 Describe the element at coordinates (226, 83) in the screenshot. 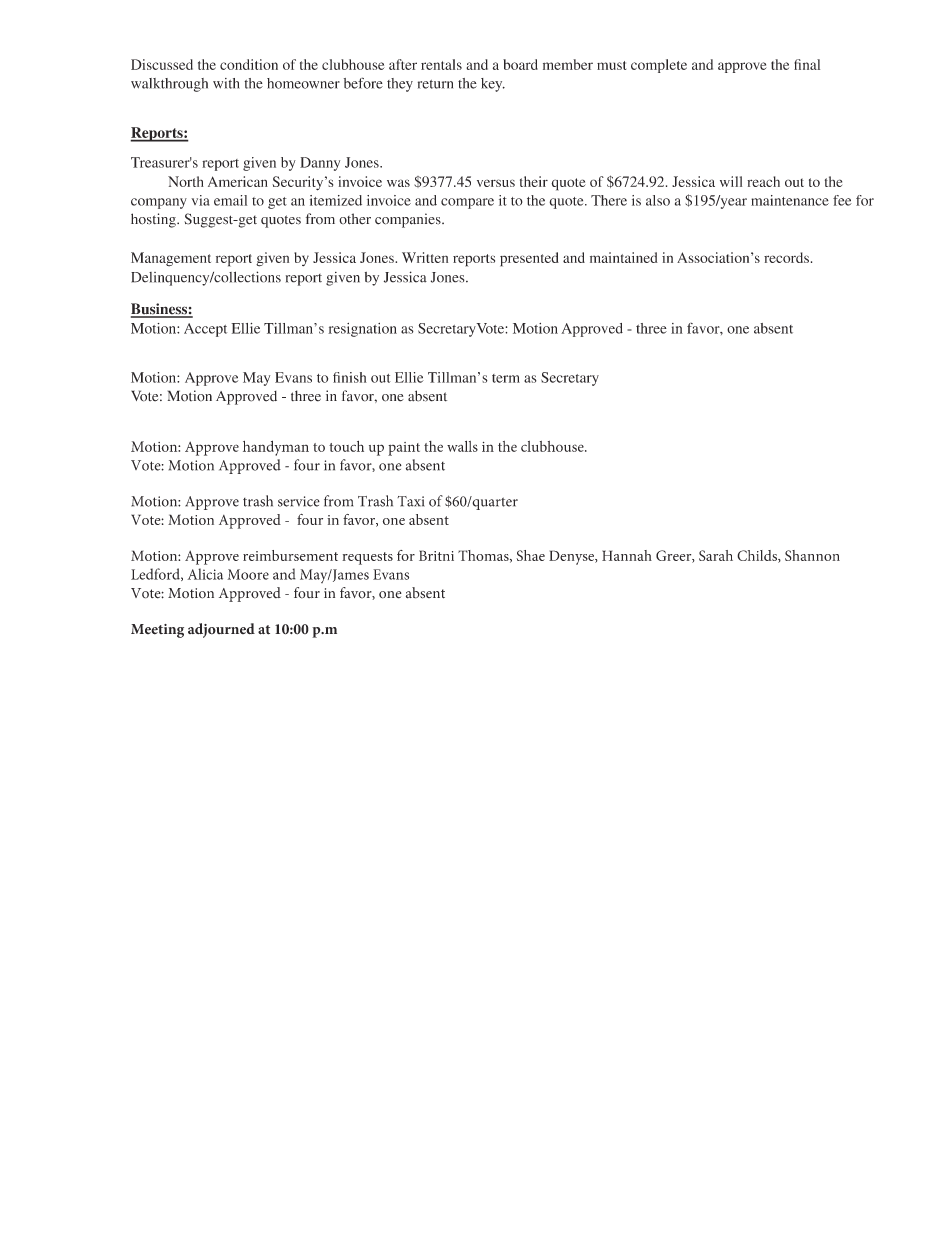

I see `with` at that location.
